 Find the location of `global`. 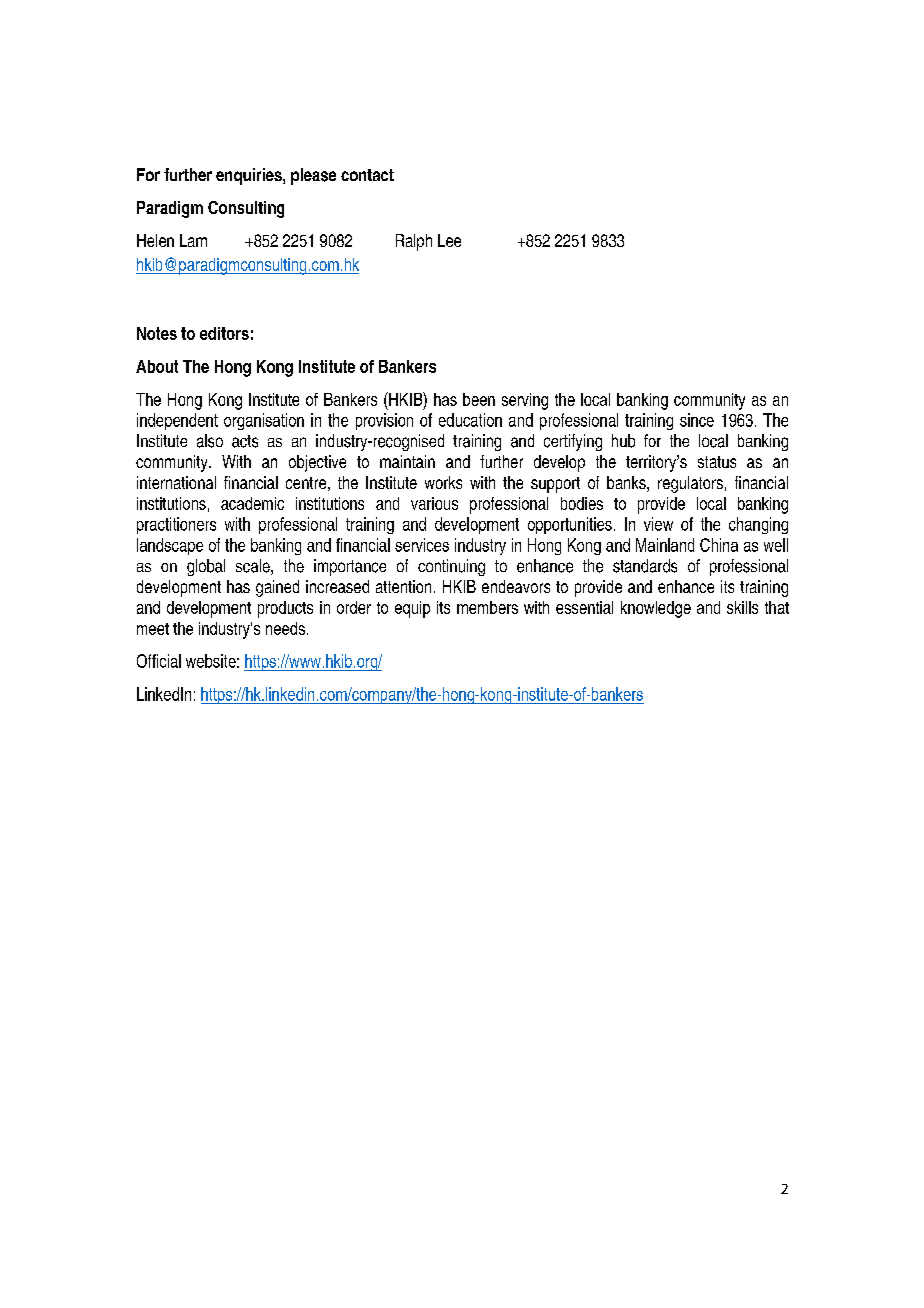

global is located at coordinates (206, 567).
